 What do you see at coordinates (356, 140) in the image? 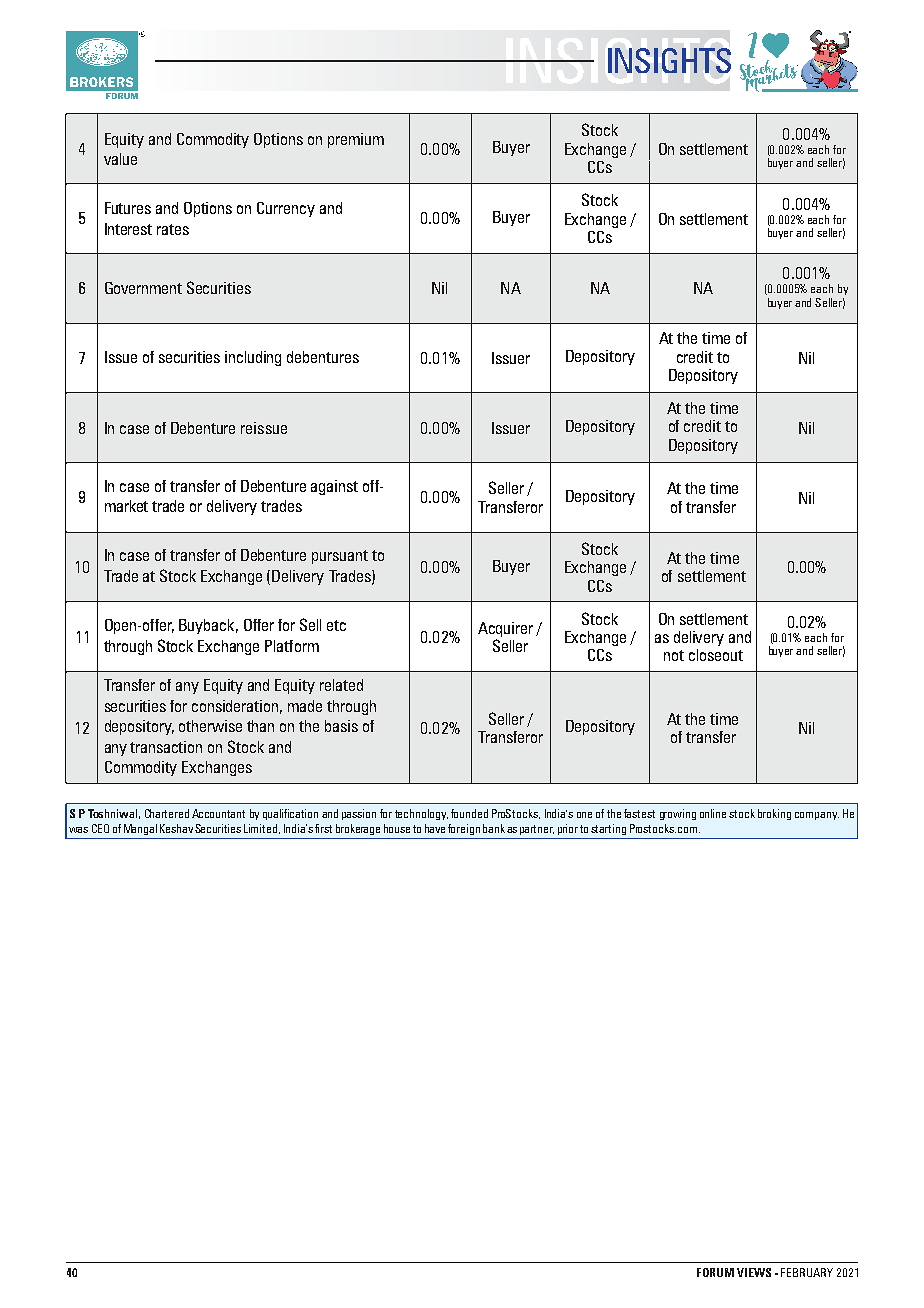
I see `premium` at bounding box center [356, 140].
